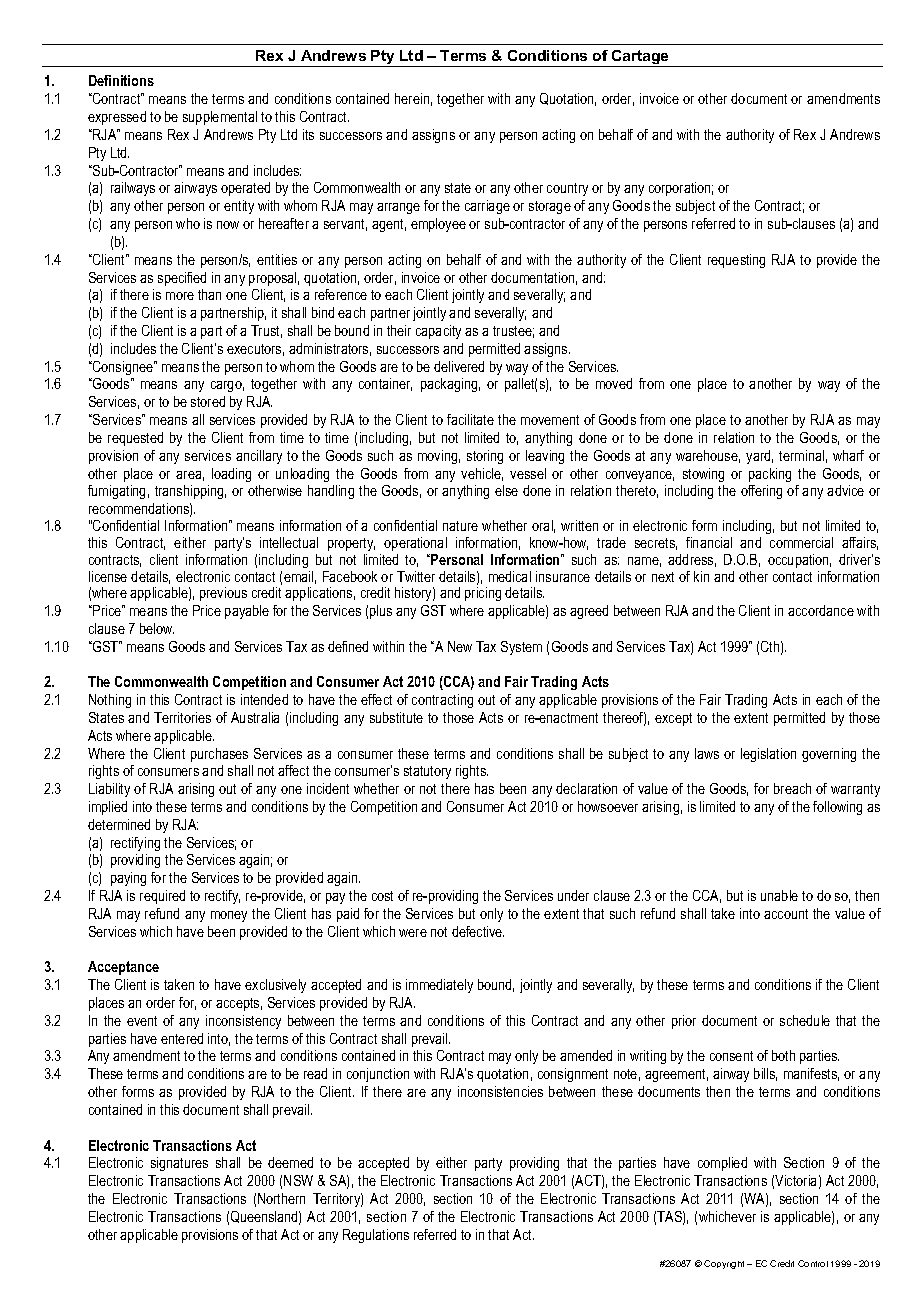  Describe the element at coordinates (506, 490) in the screenshot. I see `else` at that location.
